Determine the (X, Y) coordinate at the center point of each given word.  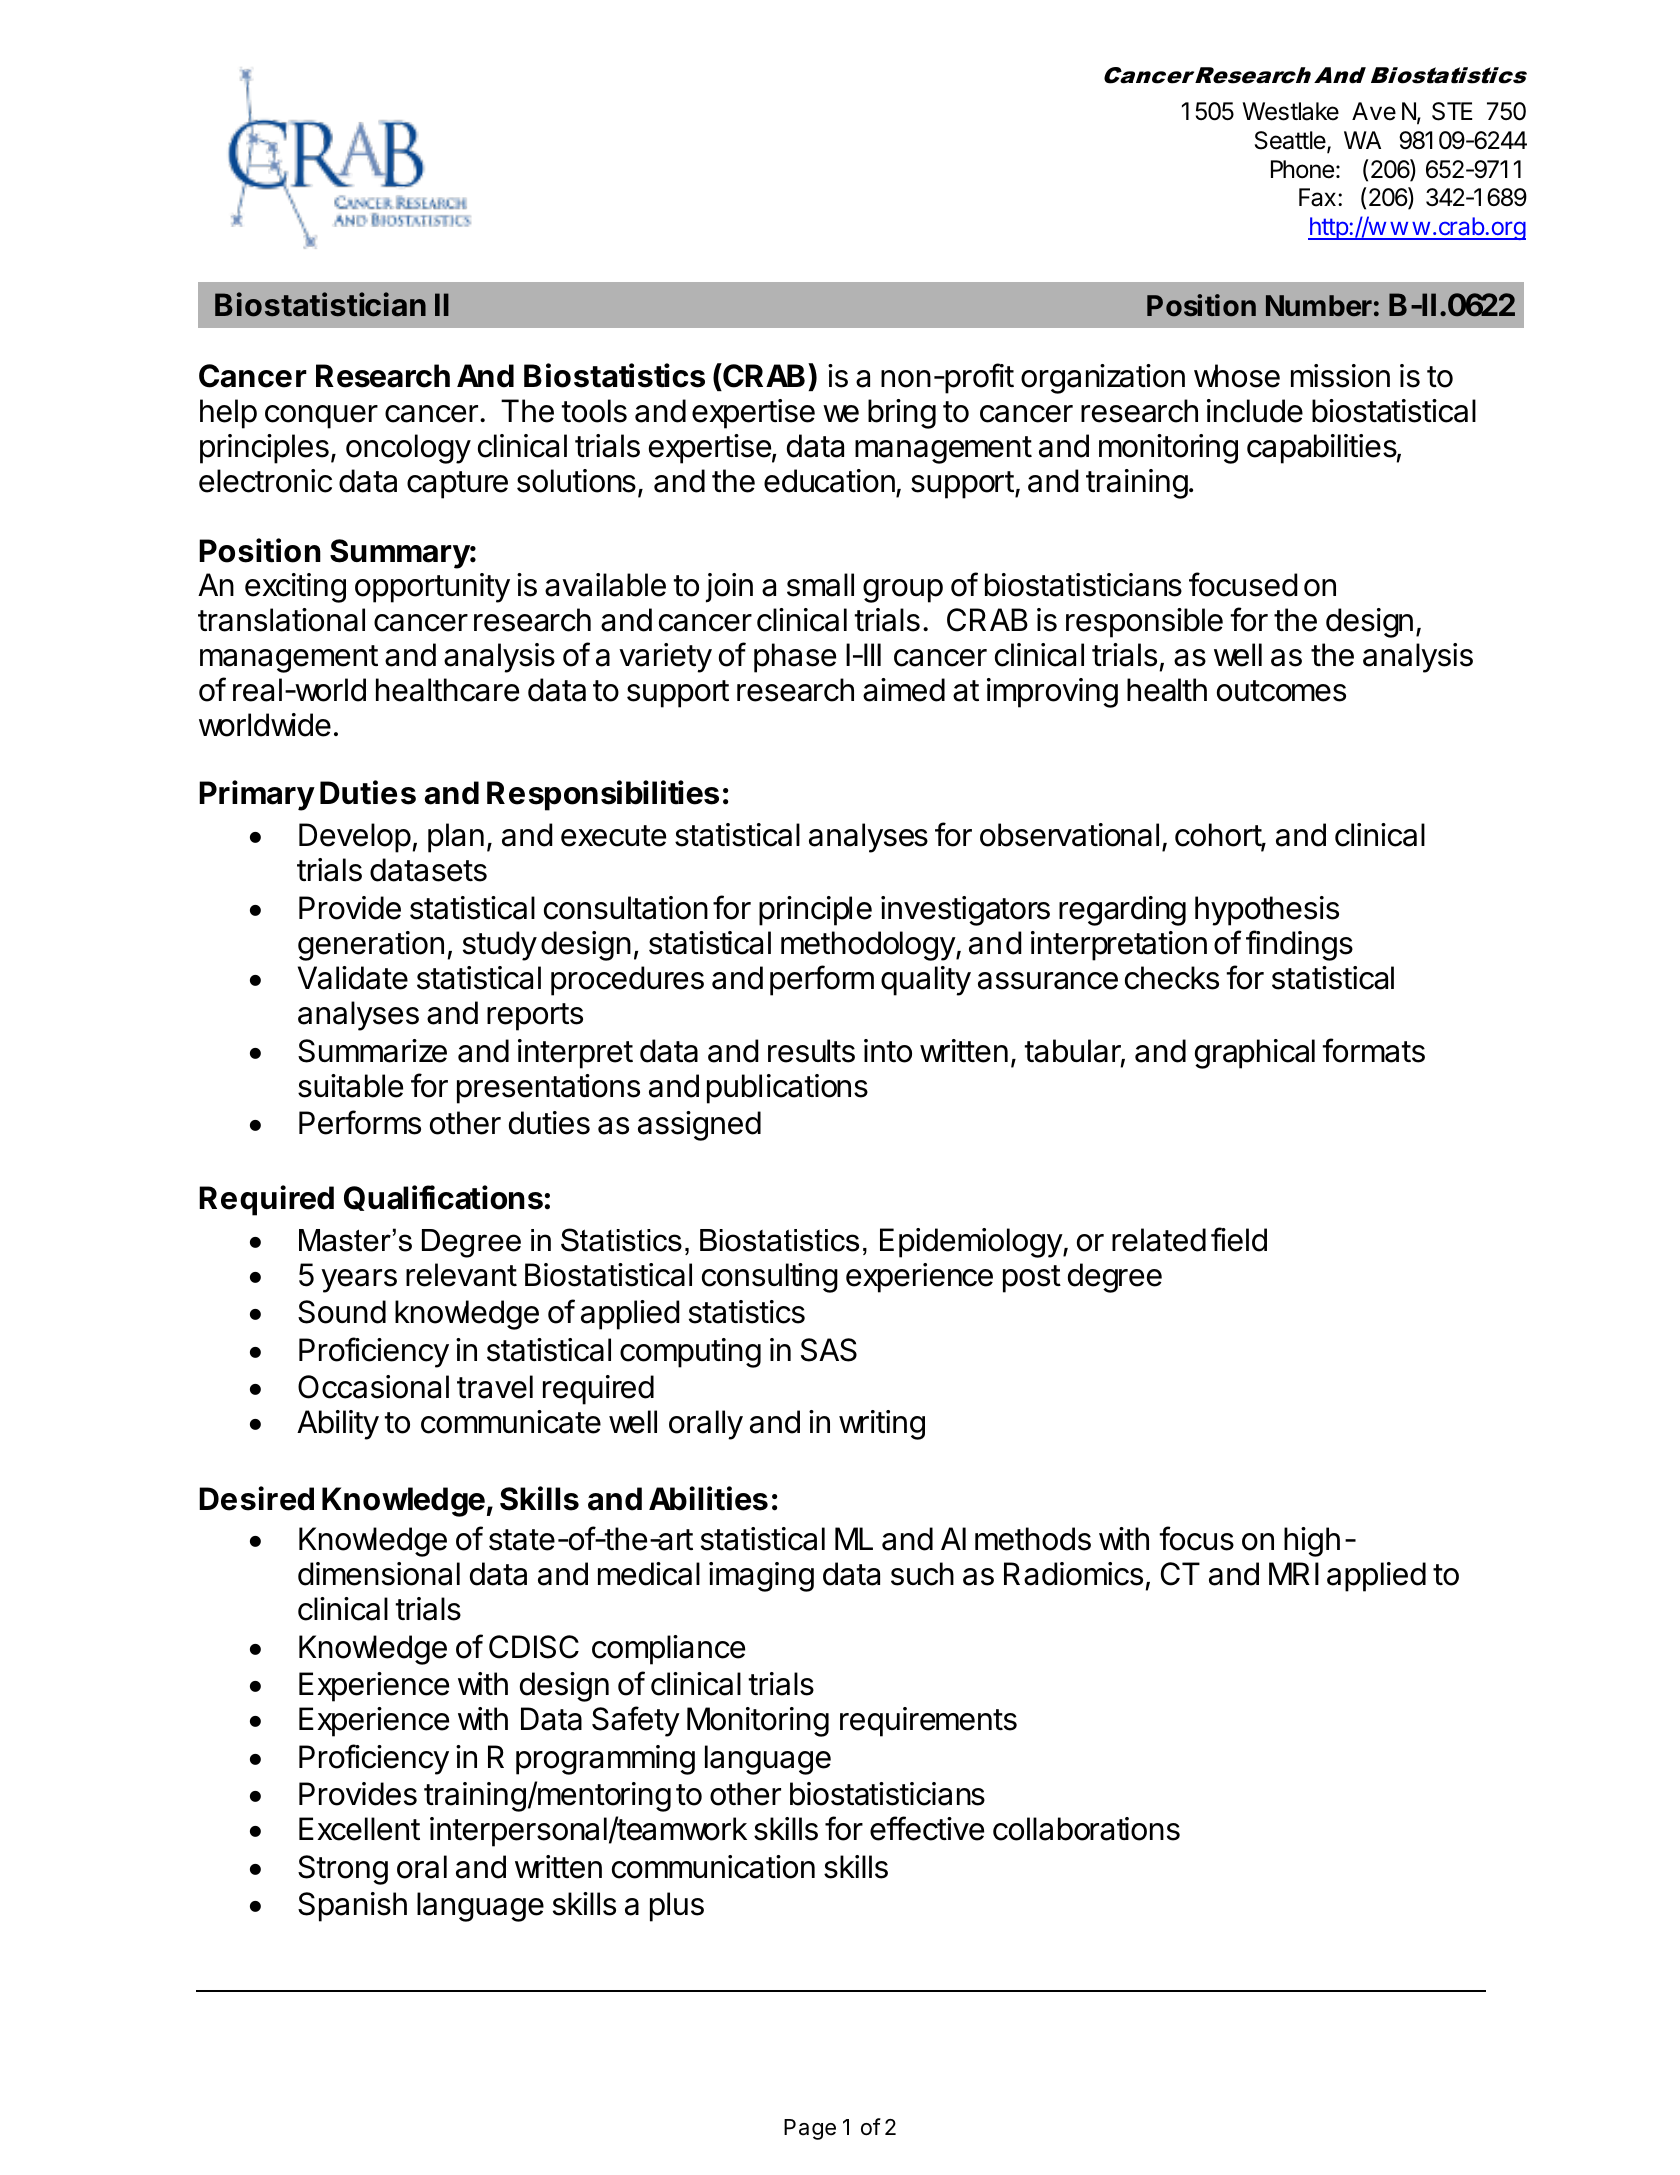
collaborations (1086, 1829)
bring (902, 414)
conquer (321, 417)
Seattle (1291, 141)
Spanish (352, 1907)
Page (810, 2129)
